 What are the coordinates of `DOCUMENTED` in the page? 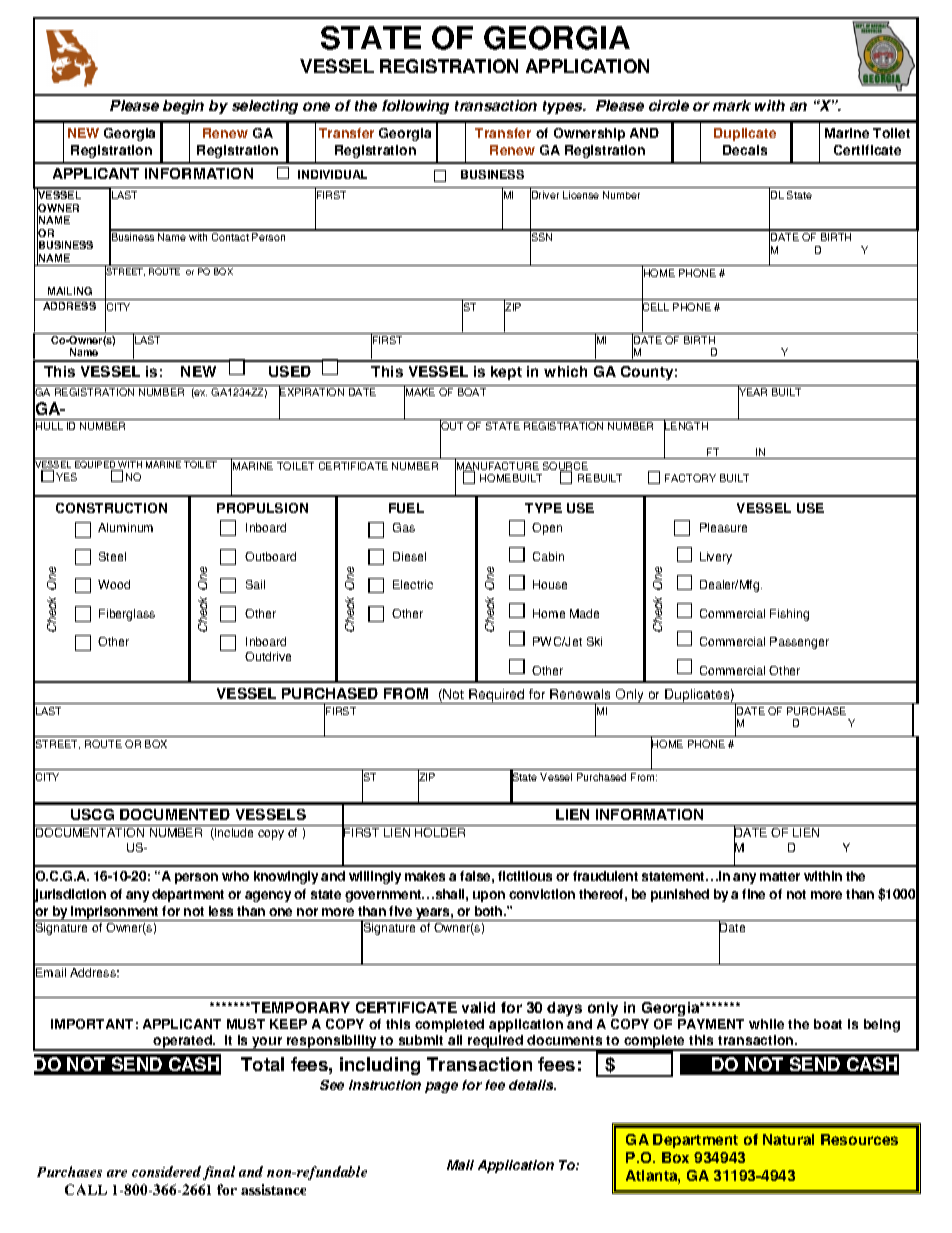 It's located at (175, 814).
